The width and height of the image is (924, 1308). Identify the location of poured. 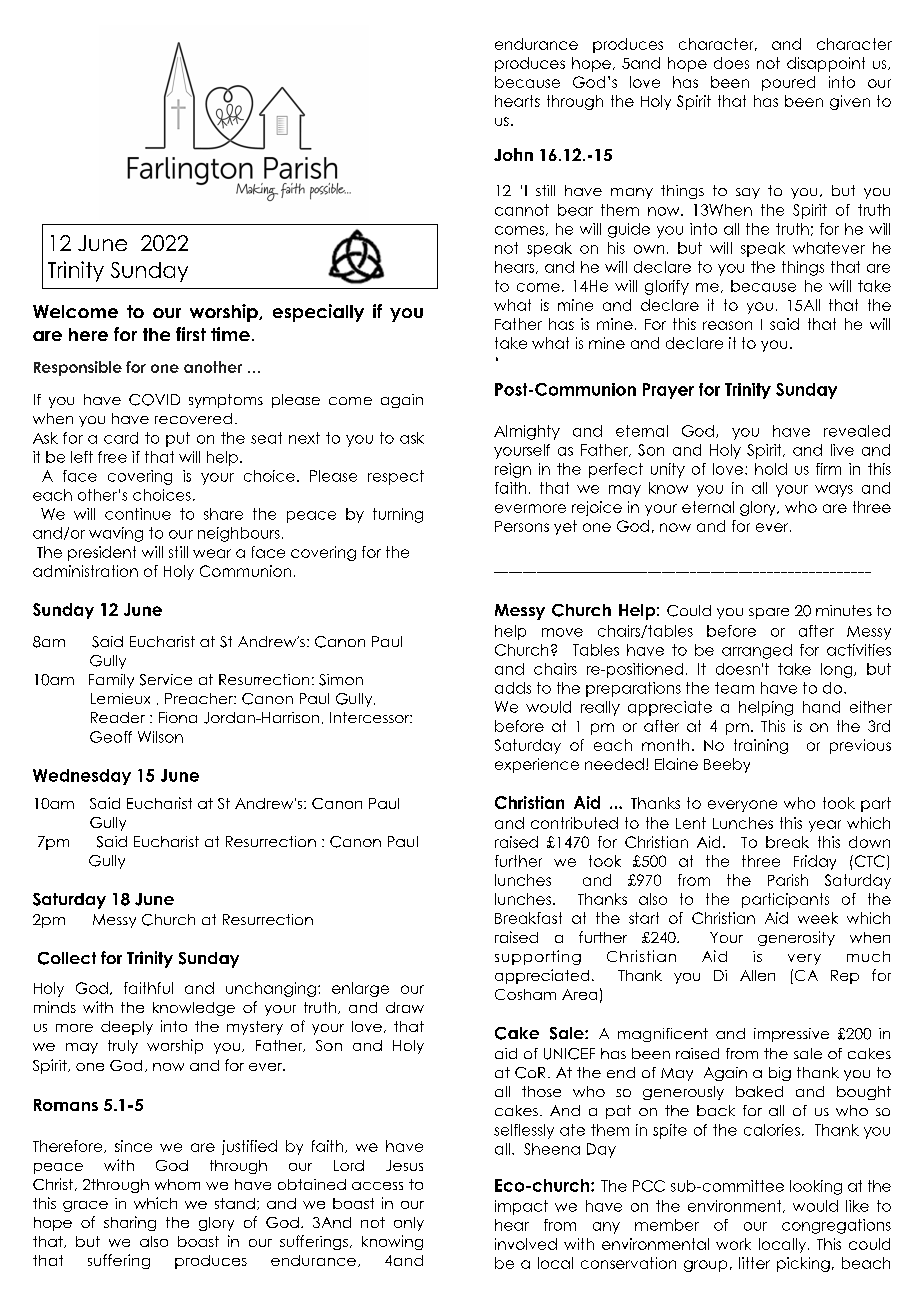
(788, 83).
